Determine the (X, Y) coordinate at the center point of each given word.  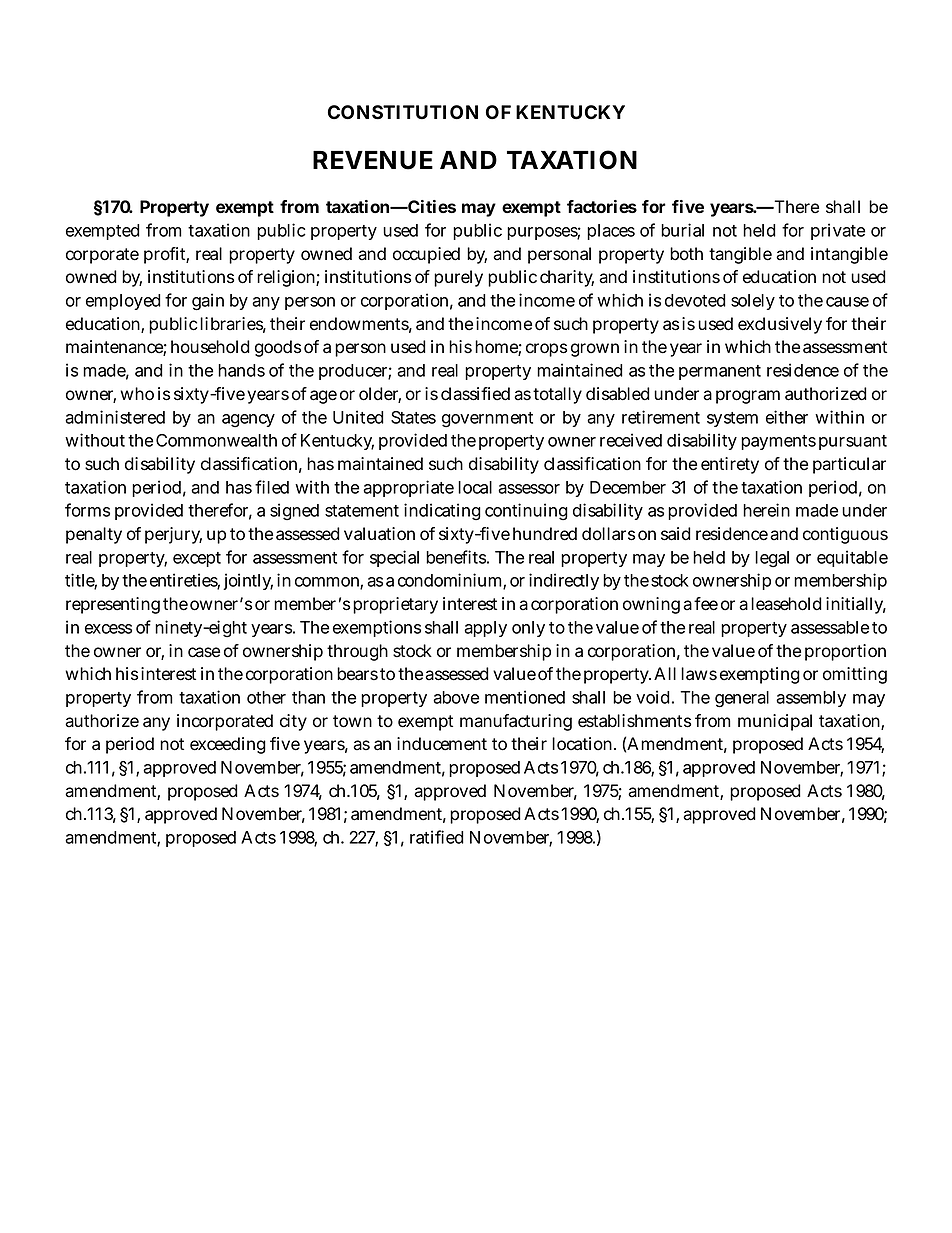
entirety (730, 465)
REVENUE (373, 160)
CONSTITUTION (403, 112)
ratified (437, 837)
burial (682, 230)
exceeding (228, 745)
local (475, 487)
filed (272, 487)
